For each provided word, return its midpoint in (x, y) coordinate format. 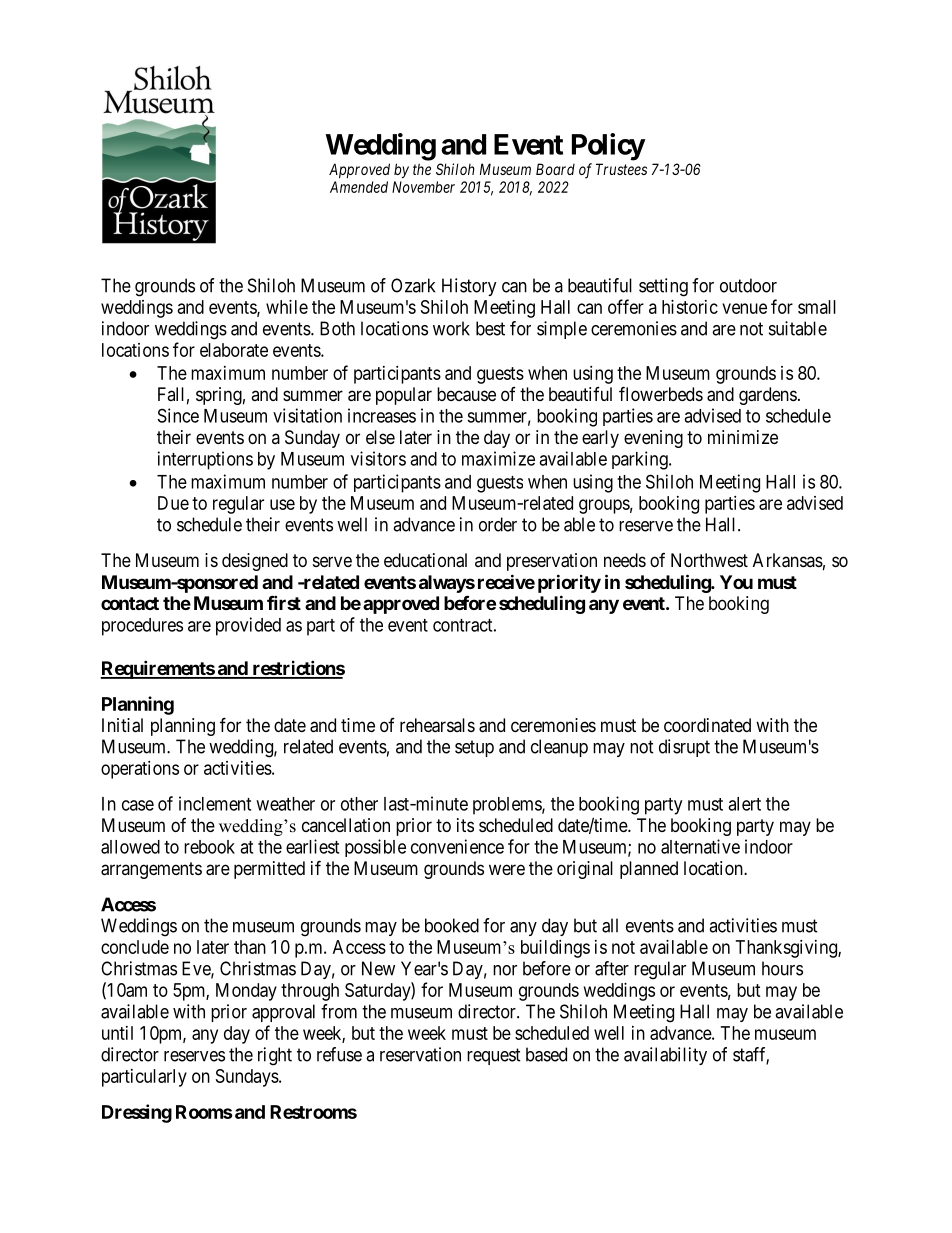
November (423, 187)
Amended (359, 187)
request (494, 1056)
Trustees (621, 169)
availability (665, 1056)
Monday (246, 992)
